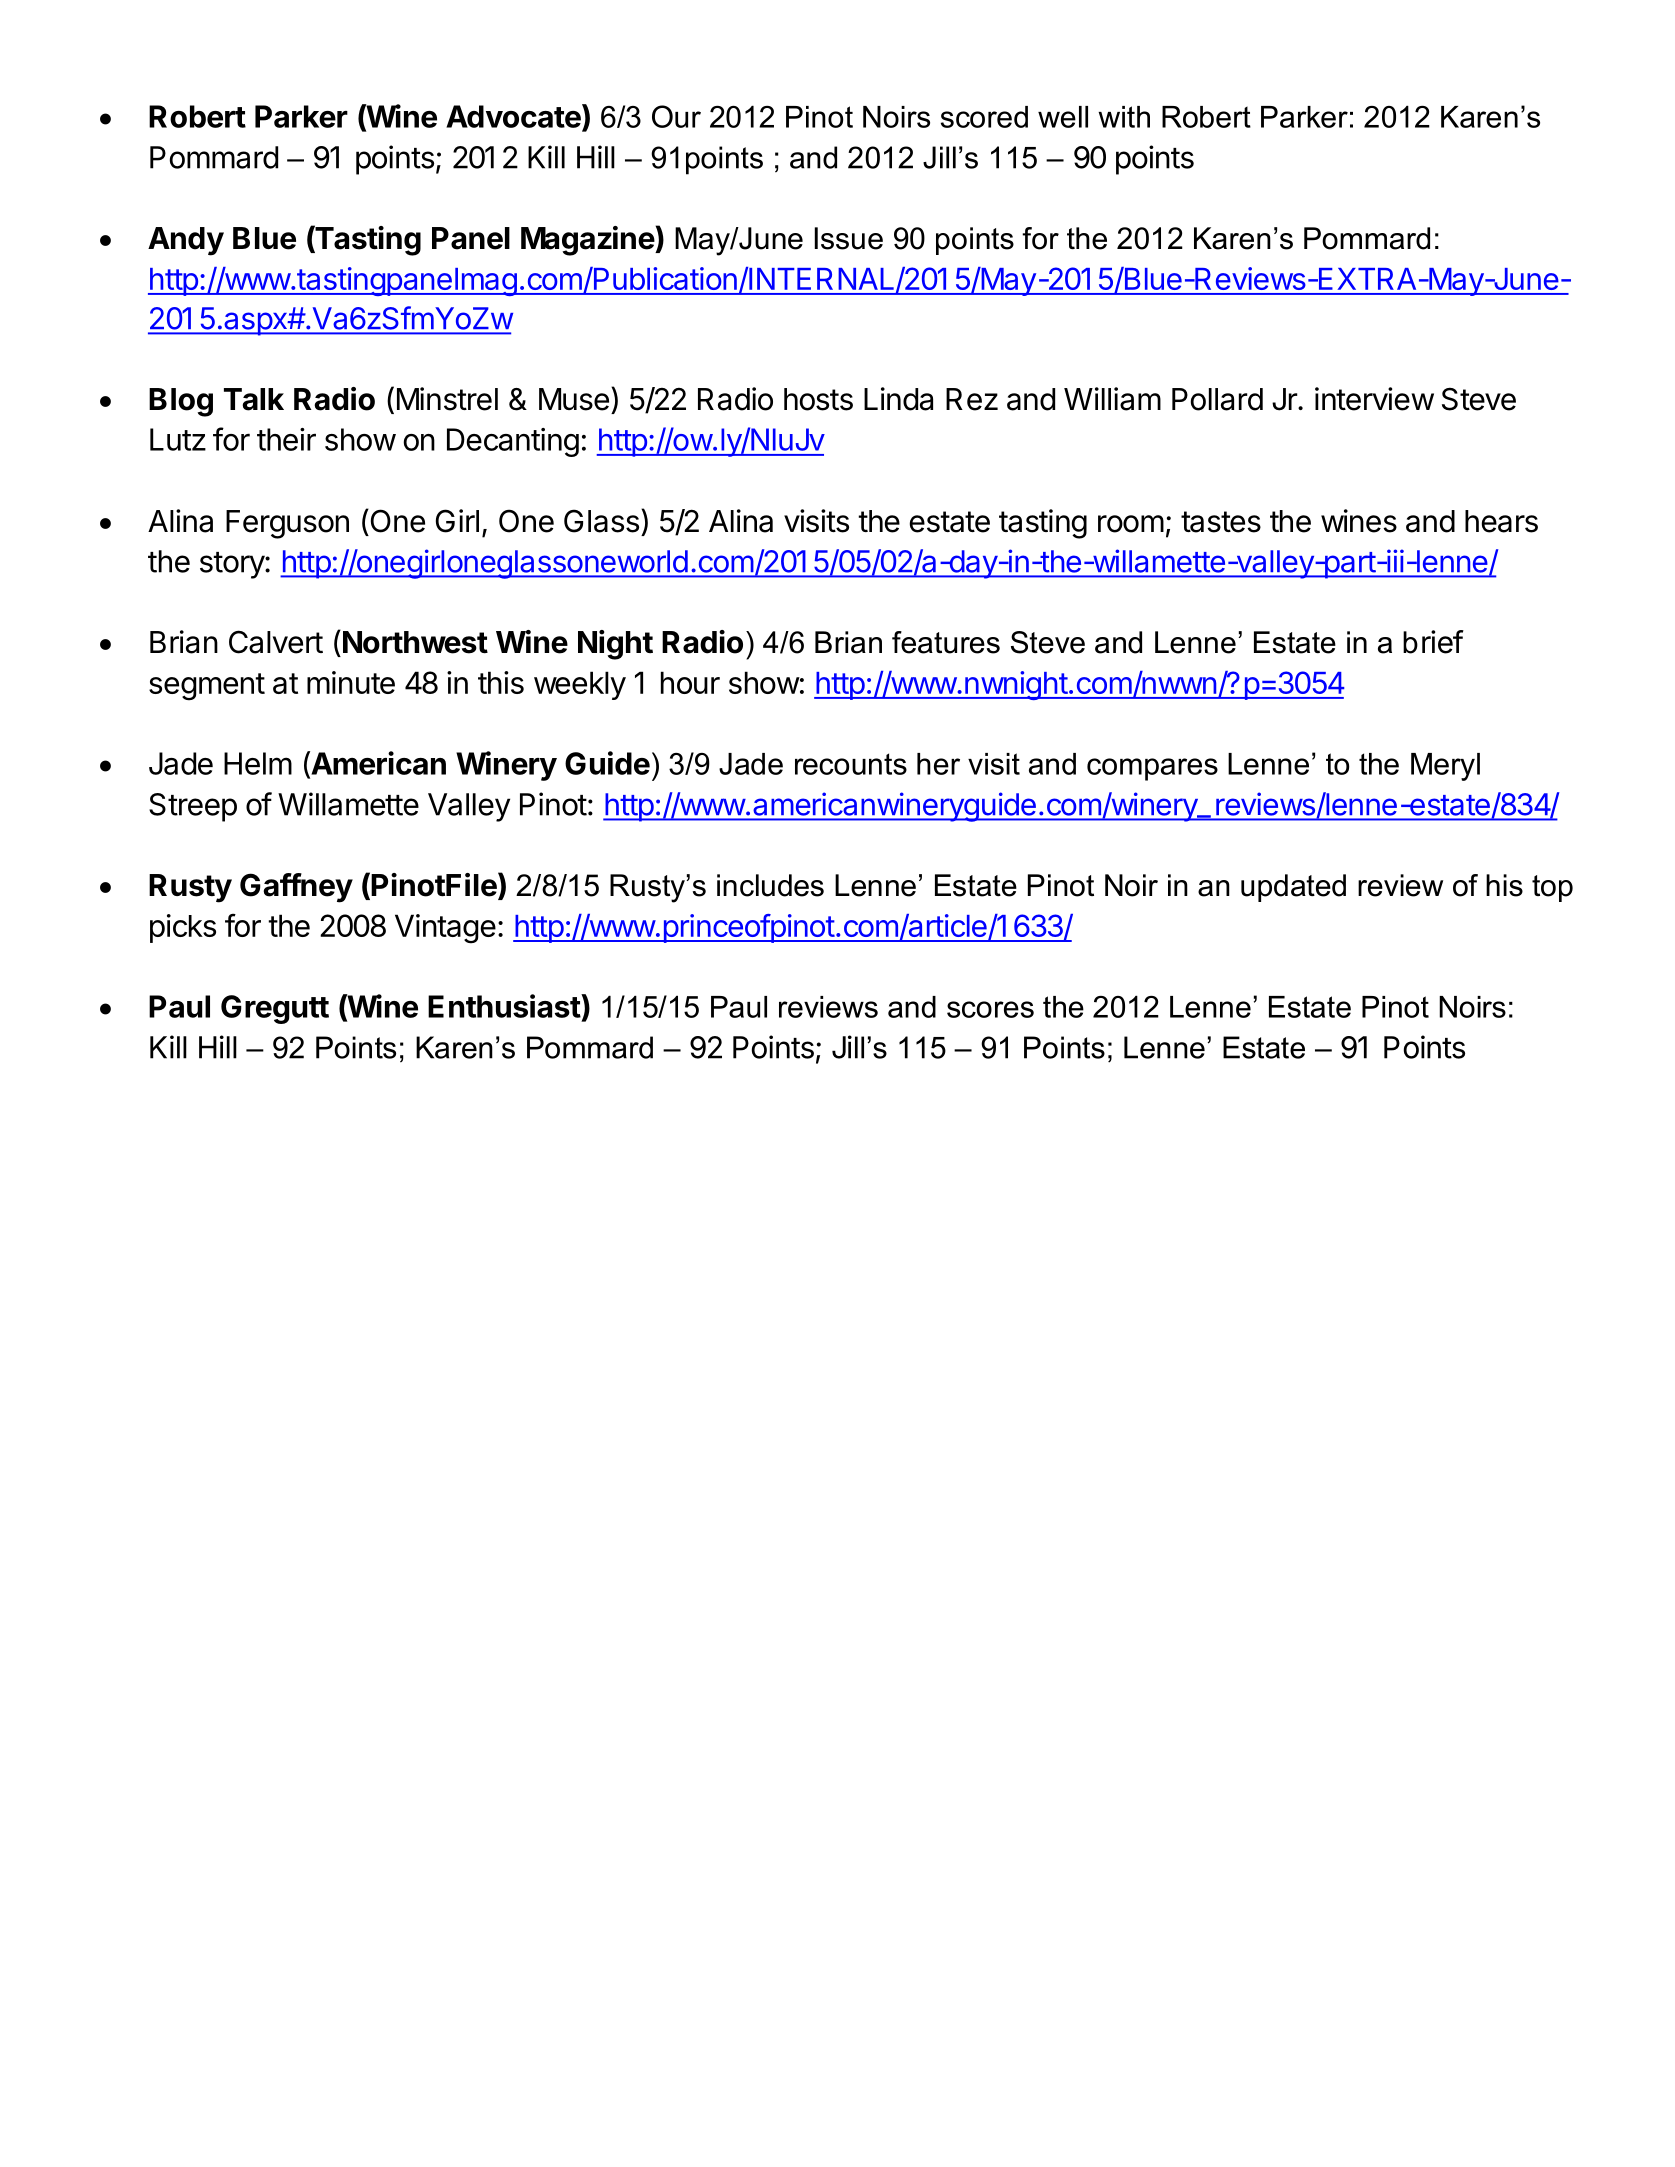  Describe the element at coordinates (898, 399) in the screenshot. I see `Linda` at that location.
